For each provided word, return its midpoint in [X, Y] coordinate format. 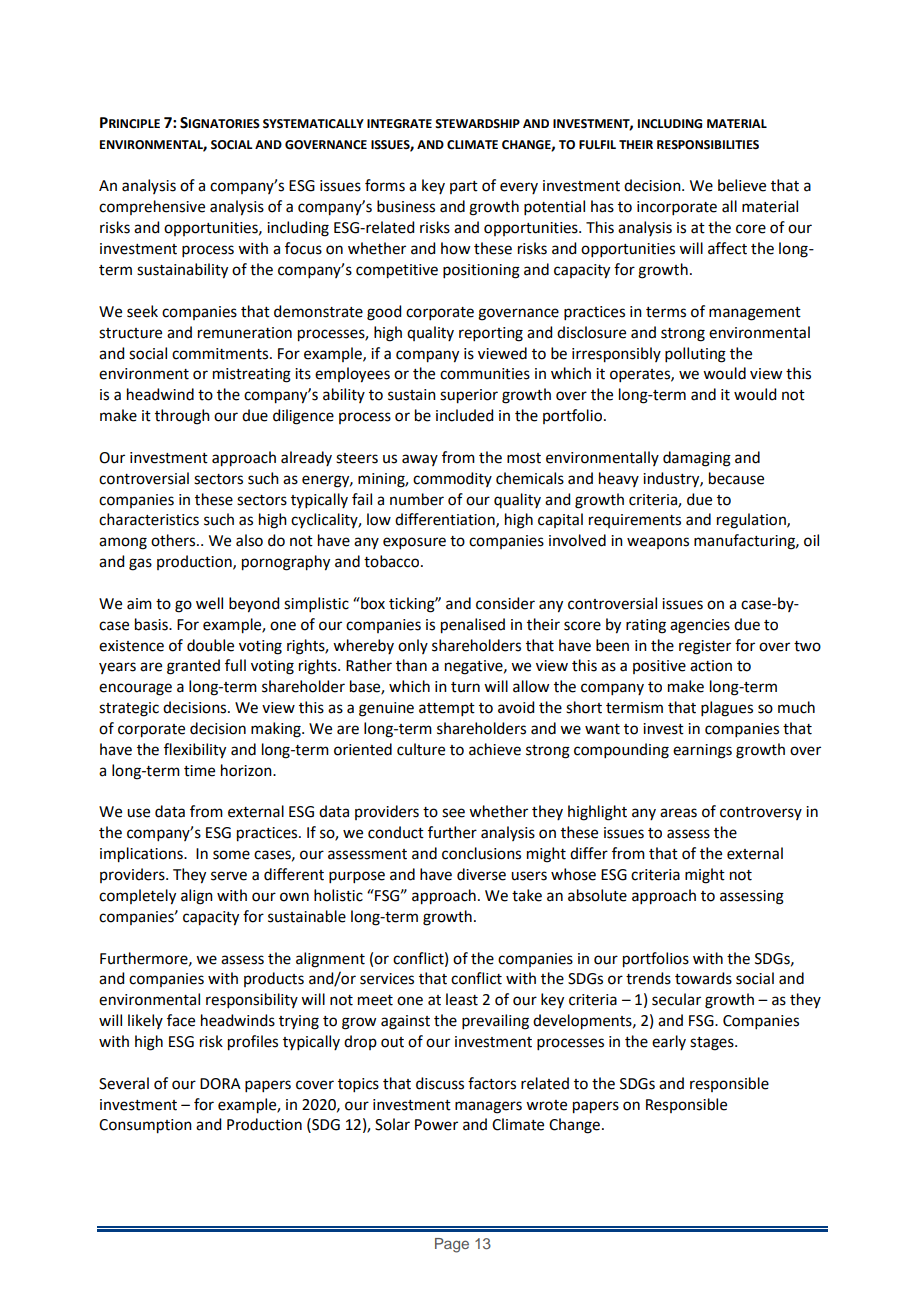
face [181, 1020]
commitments [221, 354]
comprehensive [152, 207]
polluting [695, 355]
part [464, 187]
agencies [700, 626]
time [199, 771]
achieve [495, 749]
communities [485, 374]
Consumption [145, 1126]
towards [703, 978]
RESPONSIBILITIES [708, 145]
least [462, 999]
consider [505, 603]
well [209, 603]
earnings [702, 751]
